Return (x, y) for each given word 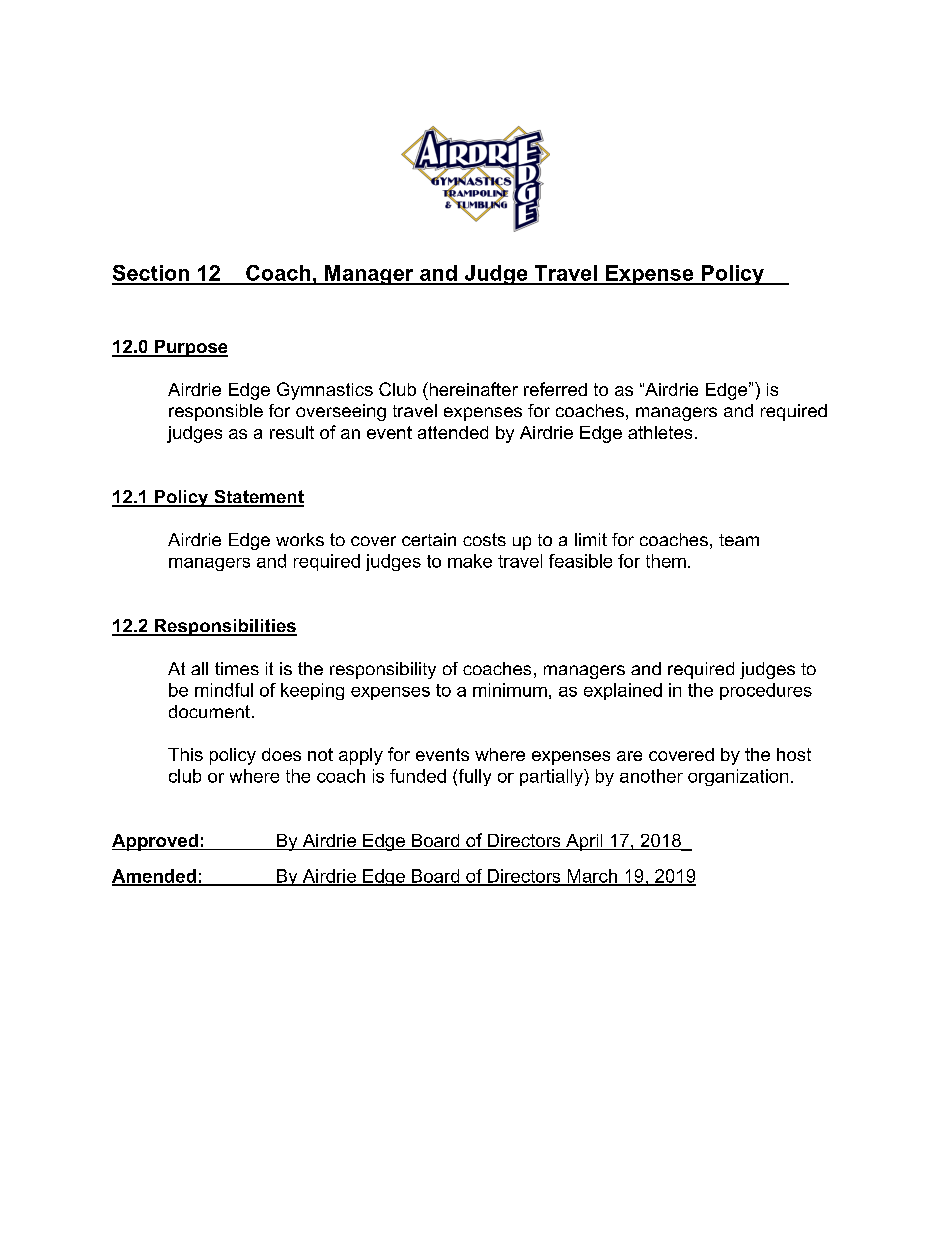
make (470, 561)
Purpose (190, 348)
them (666, 561)
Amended (155, 877)
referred (555, 389)
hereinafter (472, 389)
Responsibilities (224, 627)
